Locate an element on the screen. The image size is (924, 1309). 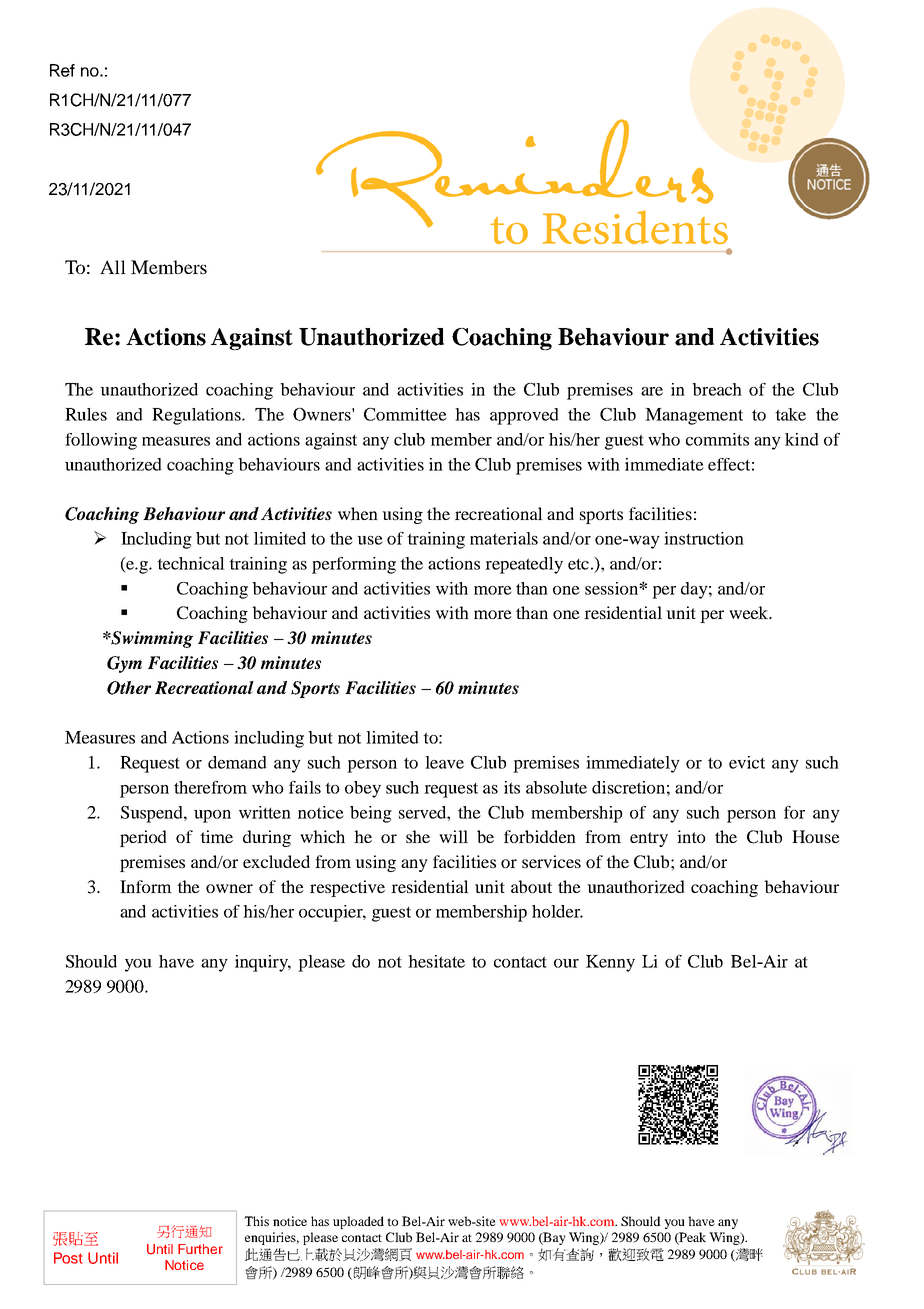
uploaded is located at coordinates (358, 1222).
